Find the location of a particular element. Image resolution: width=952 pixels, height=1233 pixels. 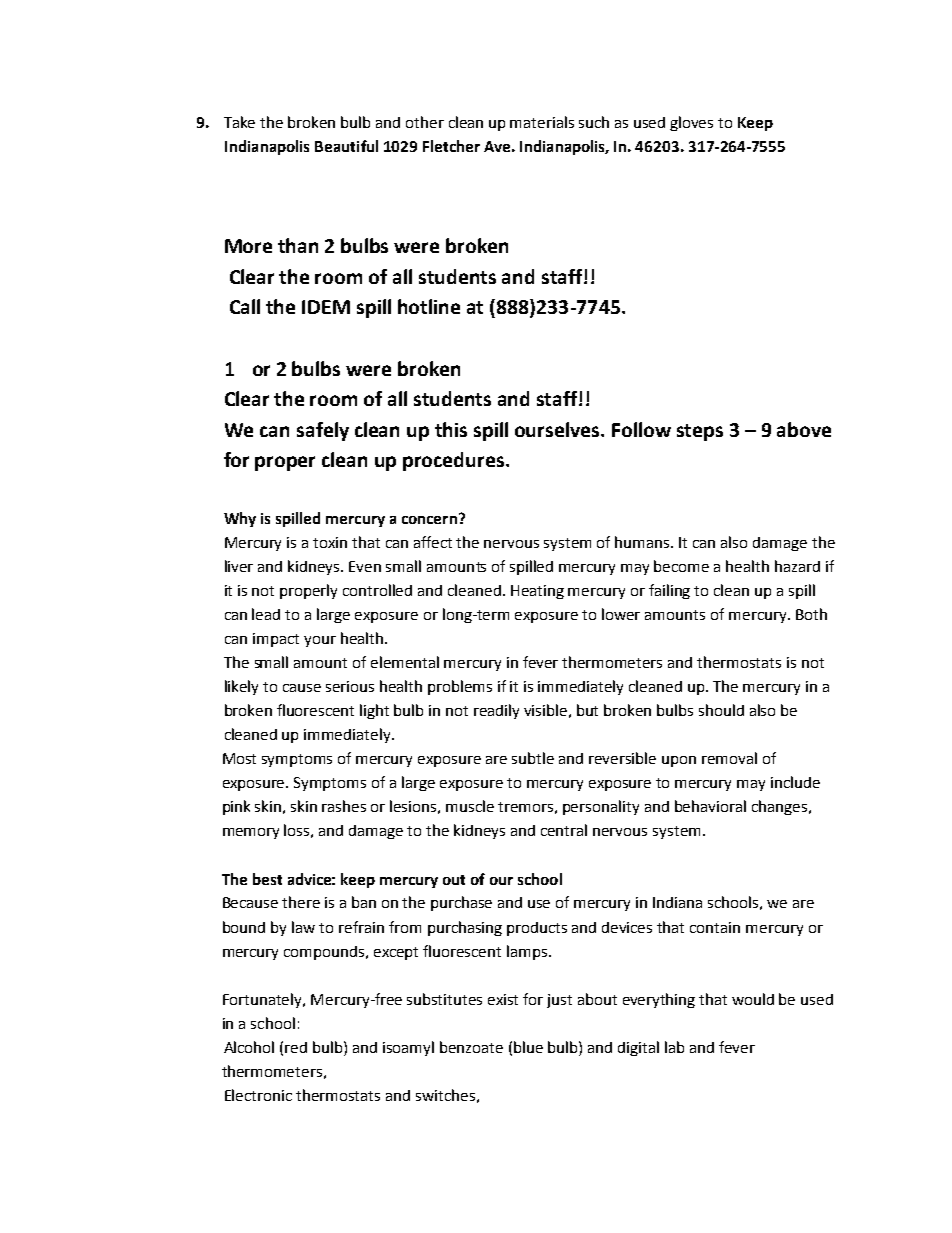

gloves is located at coordinates (691, 123).
